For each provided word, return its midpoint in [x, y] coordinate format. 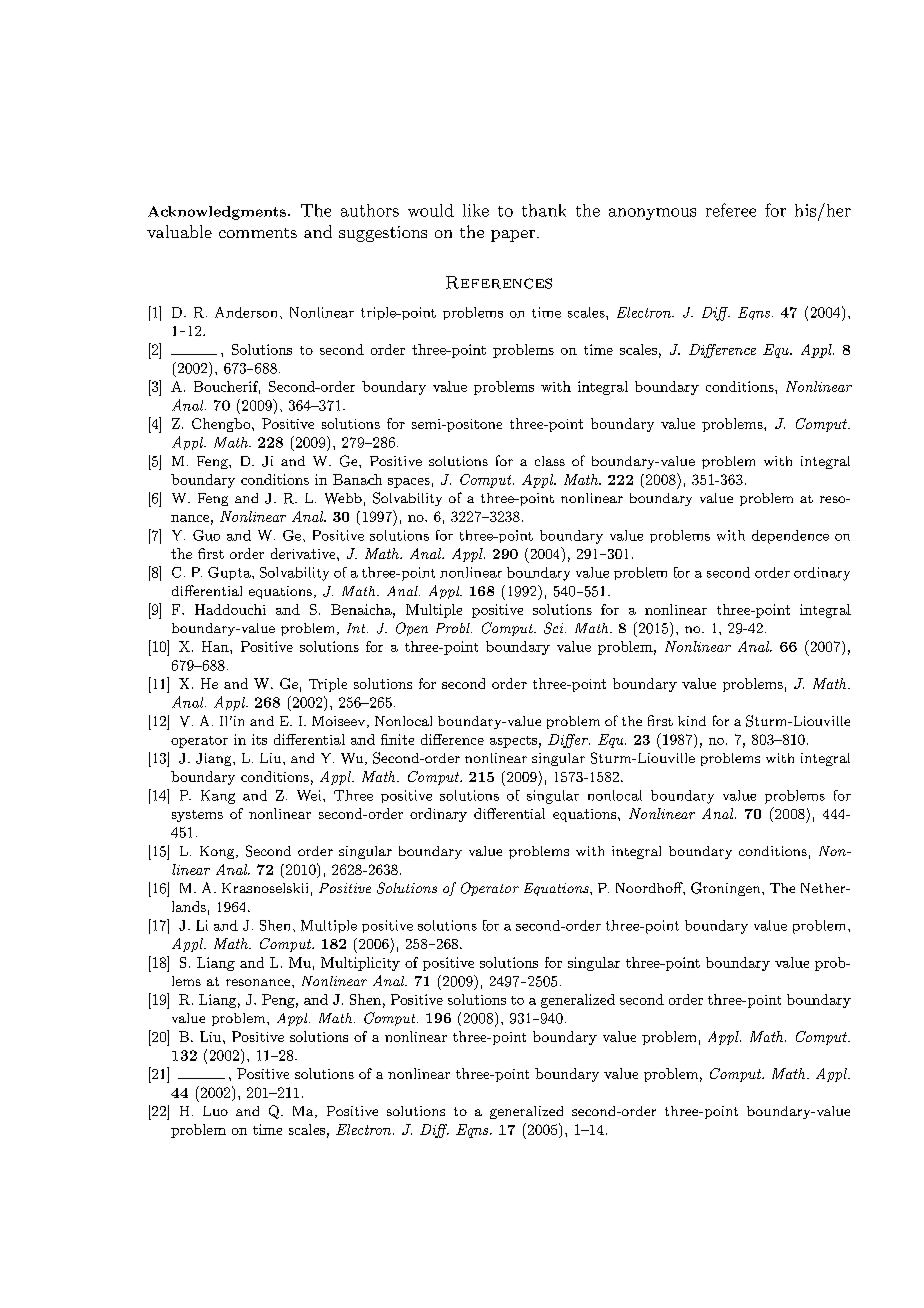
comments [258, 233]
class [550, 461]
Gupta [230, 573]
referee [731, 210]
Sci [555, 628]
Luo [215, 1111]
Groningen [727, 889]
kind [692, 721]
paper [513, 236]
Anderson [246, 312]
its [259, 739]
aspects [513, 742]
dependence [790, 537]
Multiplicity [360, 964]
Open [412, 629]
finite [397, 739]
